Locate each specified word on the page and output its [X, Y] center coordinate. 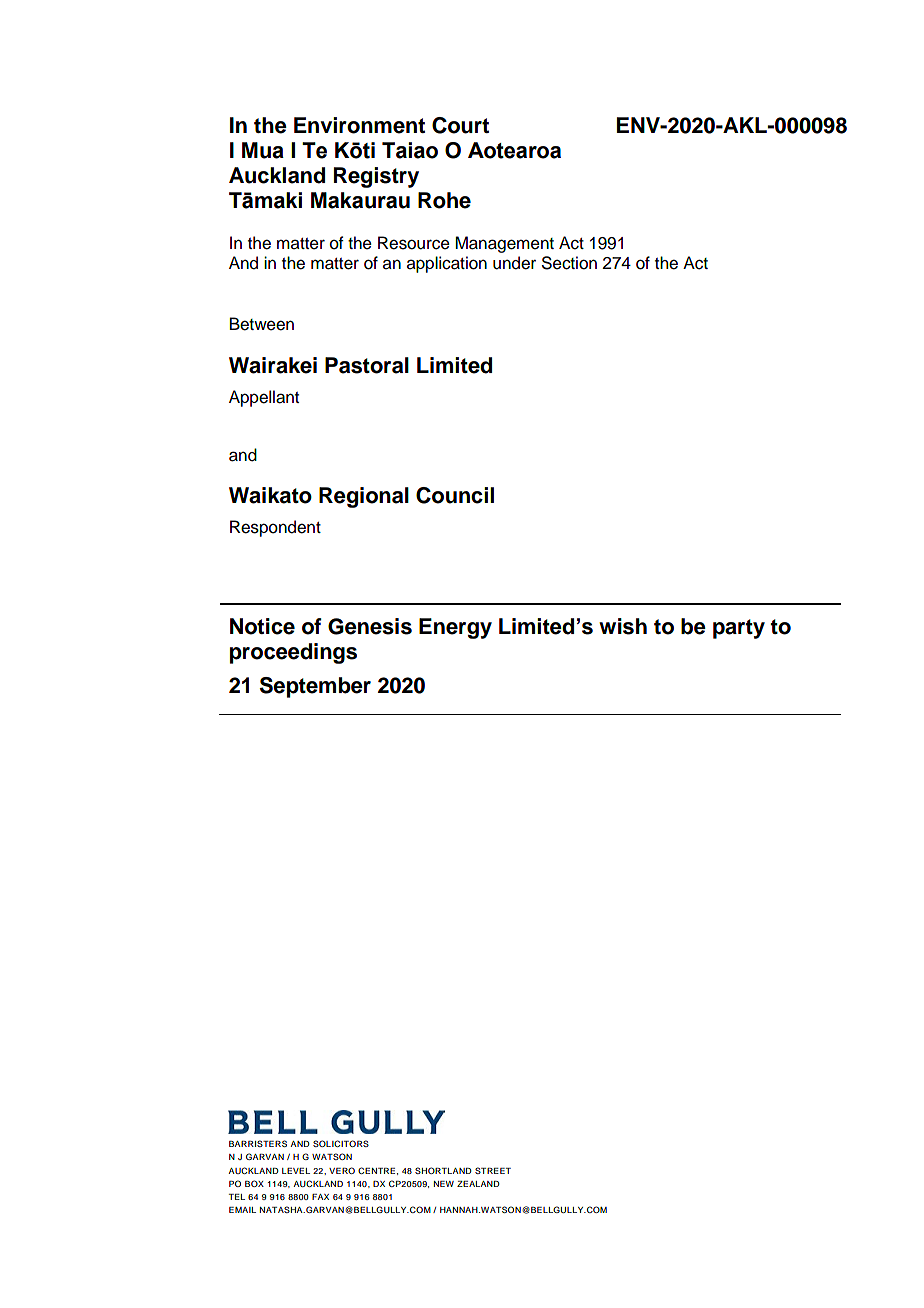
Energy [455, 628]
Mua [263, 150]
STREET [493, 1170]
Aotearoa [514, 150]
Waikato [270, 495]
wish [623, 626]
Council [455, 495]
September [315, 687]
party [739, 629]
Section [569, 263]
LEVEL [296, 1171]
